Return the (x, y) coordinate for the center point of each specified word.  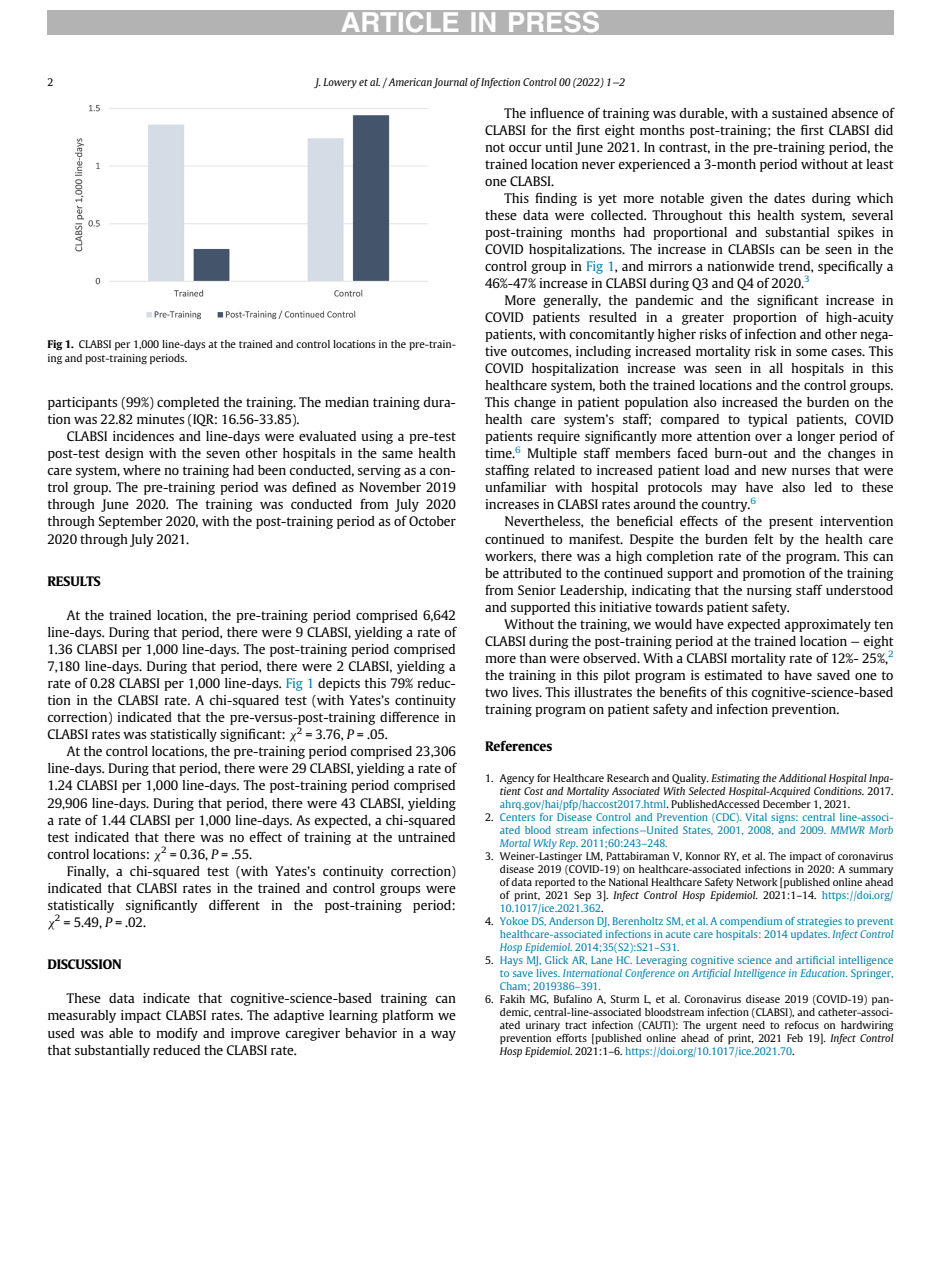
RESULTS (74, 581)
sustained (800, 113)
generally (572, 301)
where (142, 470)
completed (188, 403)
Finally (88, 872)
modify (177, 1034)
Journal (450, 83)
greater (703, 319)
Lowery (340, 83)
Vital (756, 817)
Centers (517, 817)
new (774, 471)
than (533, 658)
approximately (827, 625)
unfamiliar (516, 486)
